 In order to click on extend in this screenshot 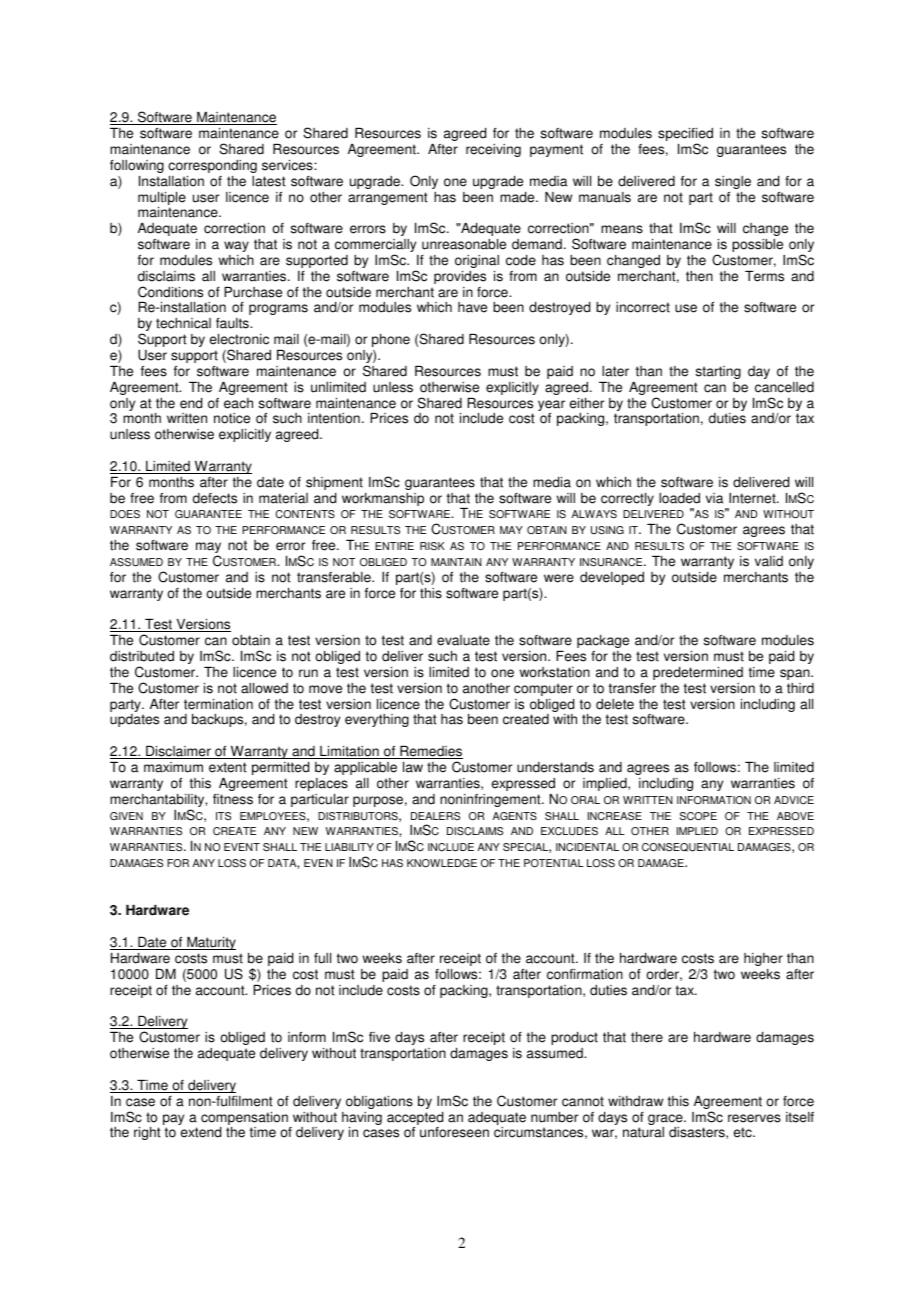, I will do `click(201, 1132)`.
